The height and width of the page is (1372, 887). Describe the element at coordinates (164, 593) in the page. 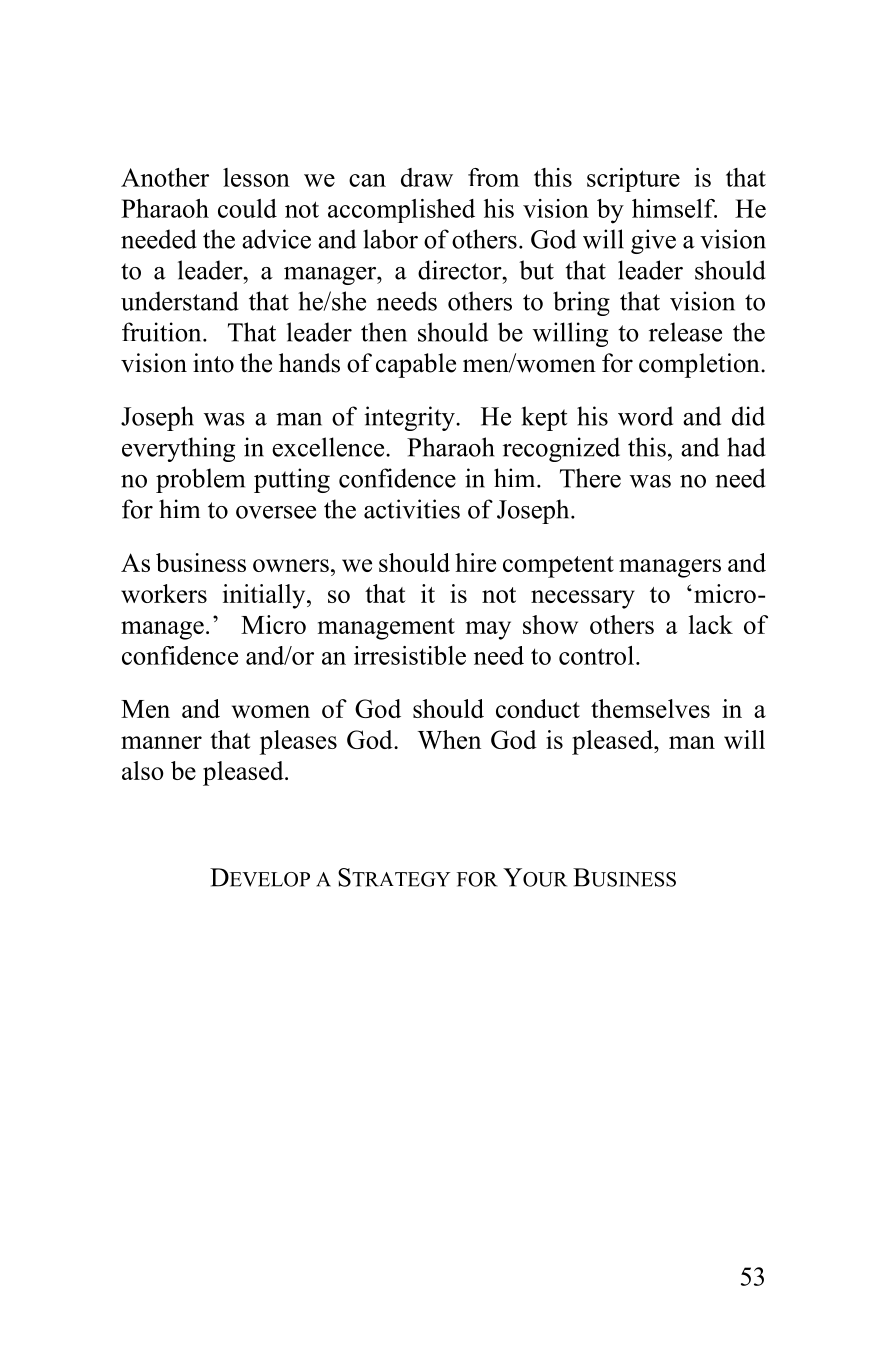

I see `workers` at that location.
